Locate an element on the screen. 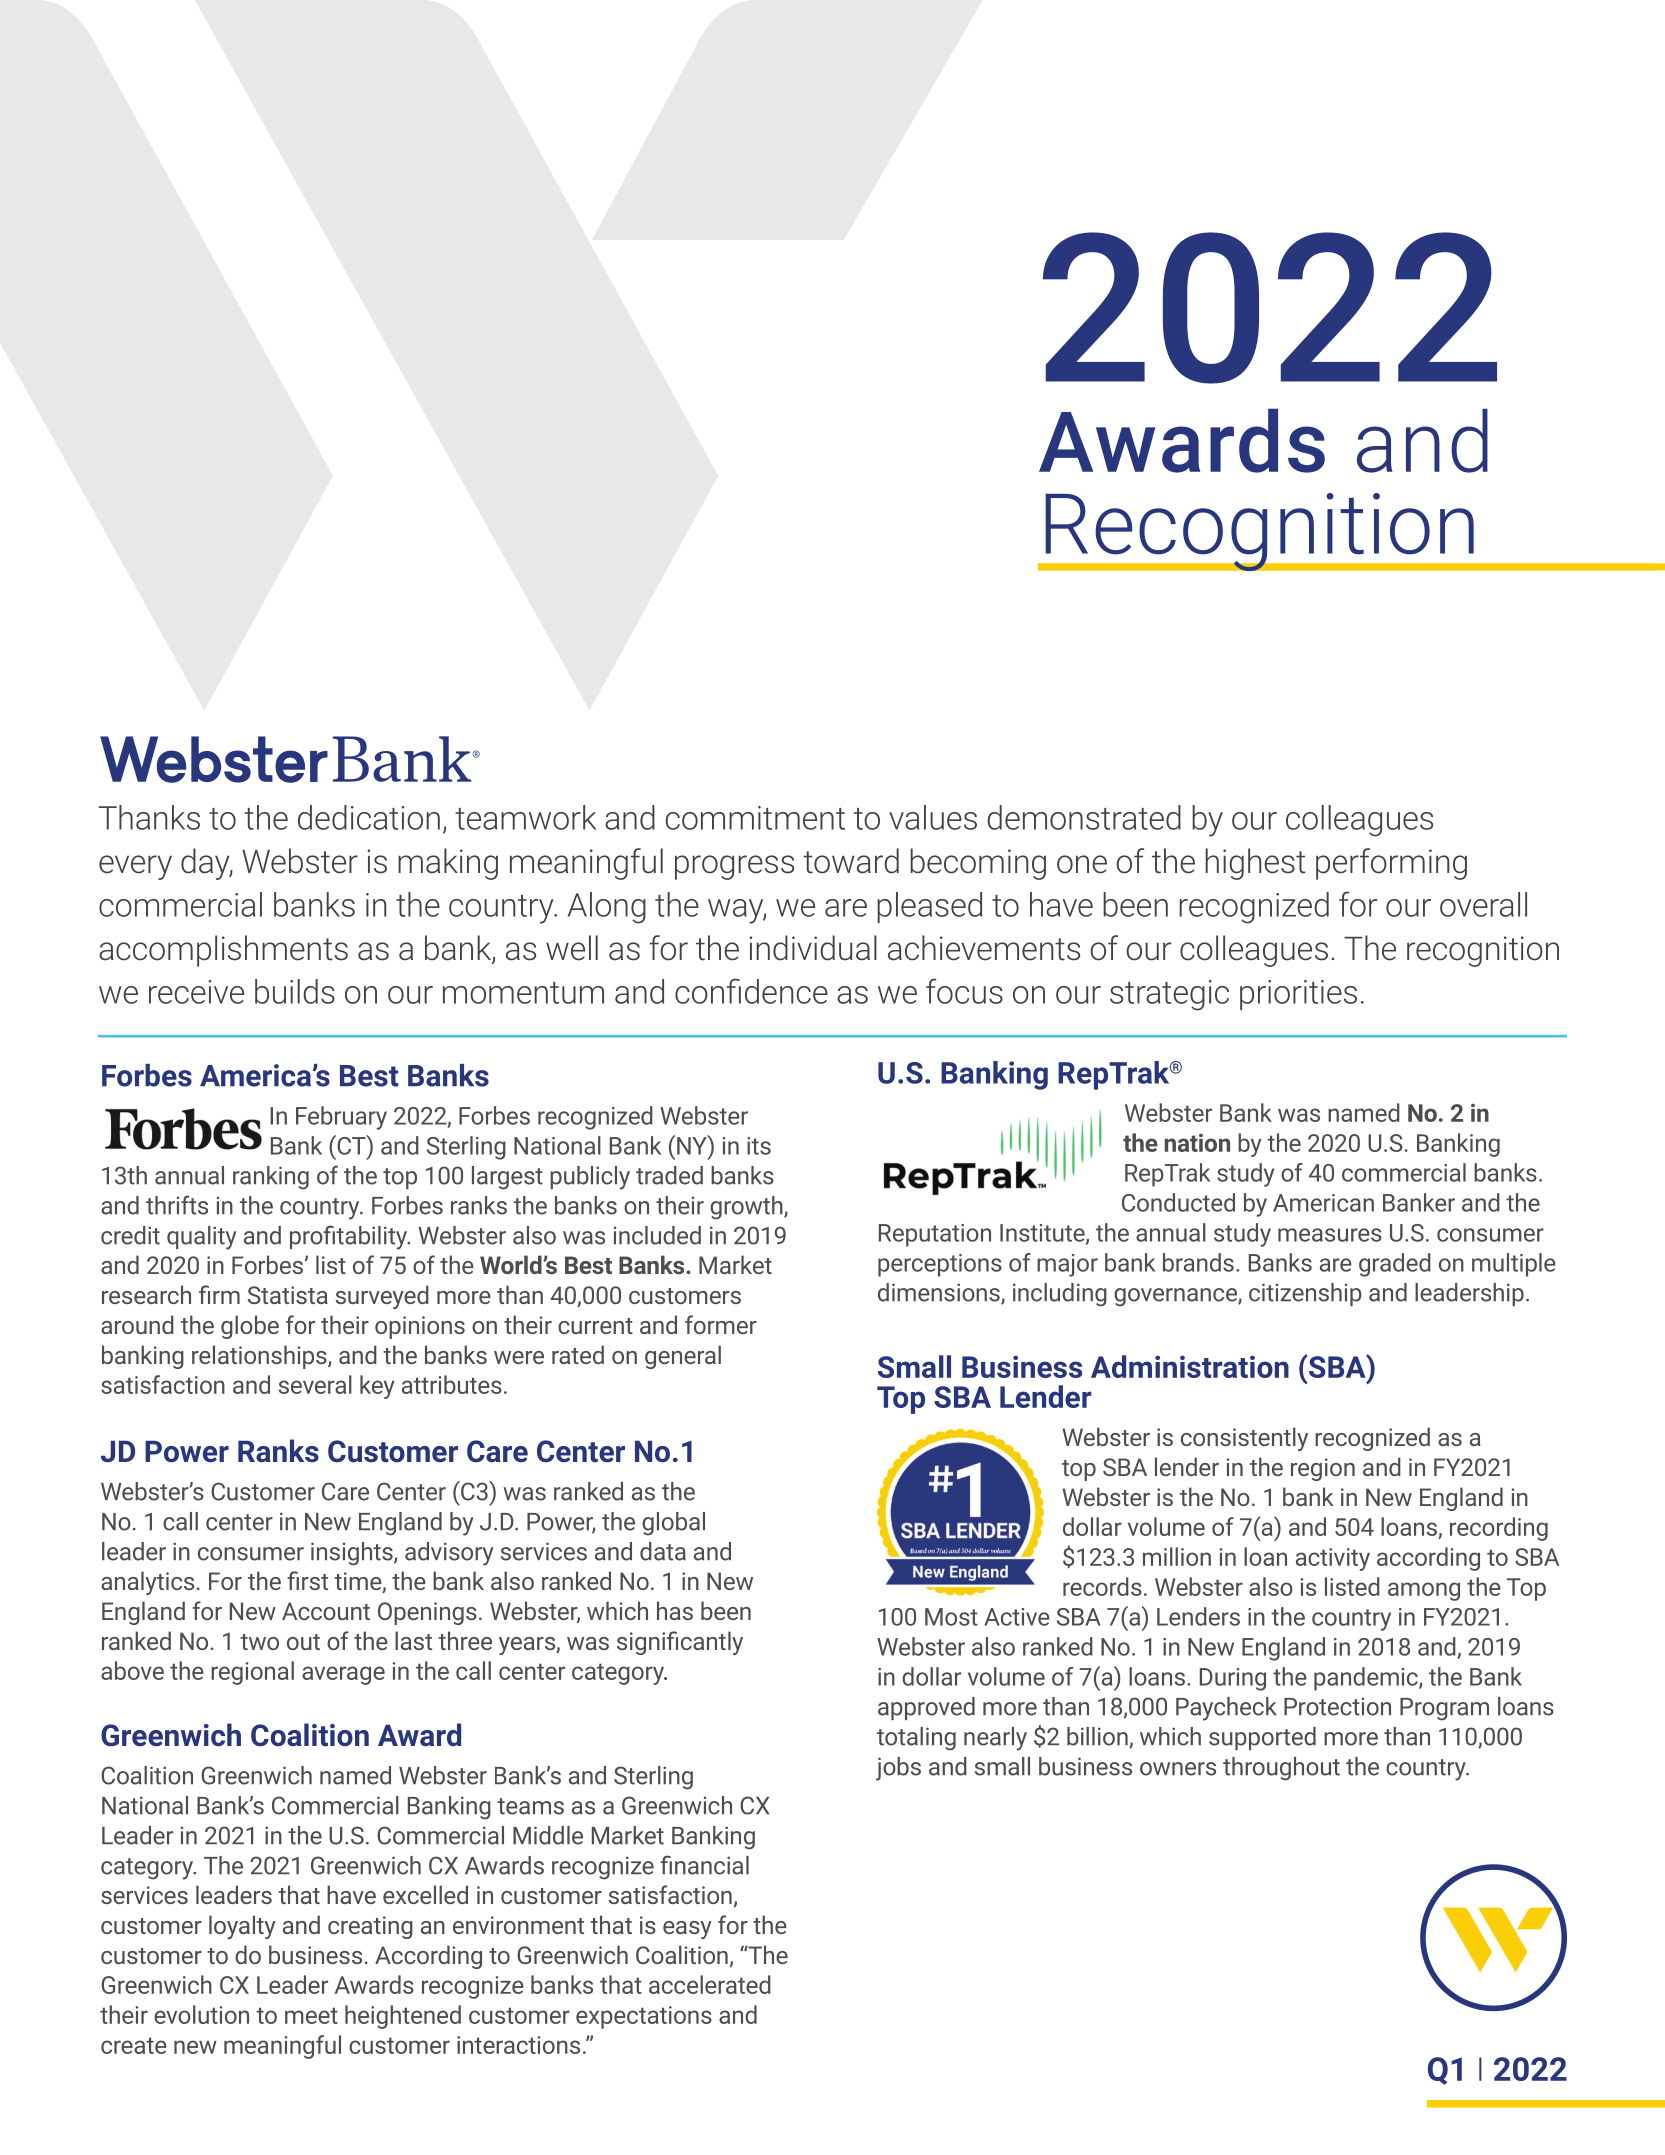 The width and height of the screenshot is (1665, 2155). priorities is located at coordinates (1298, 995).
